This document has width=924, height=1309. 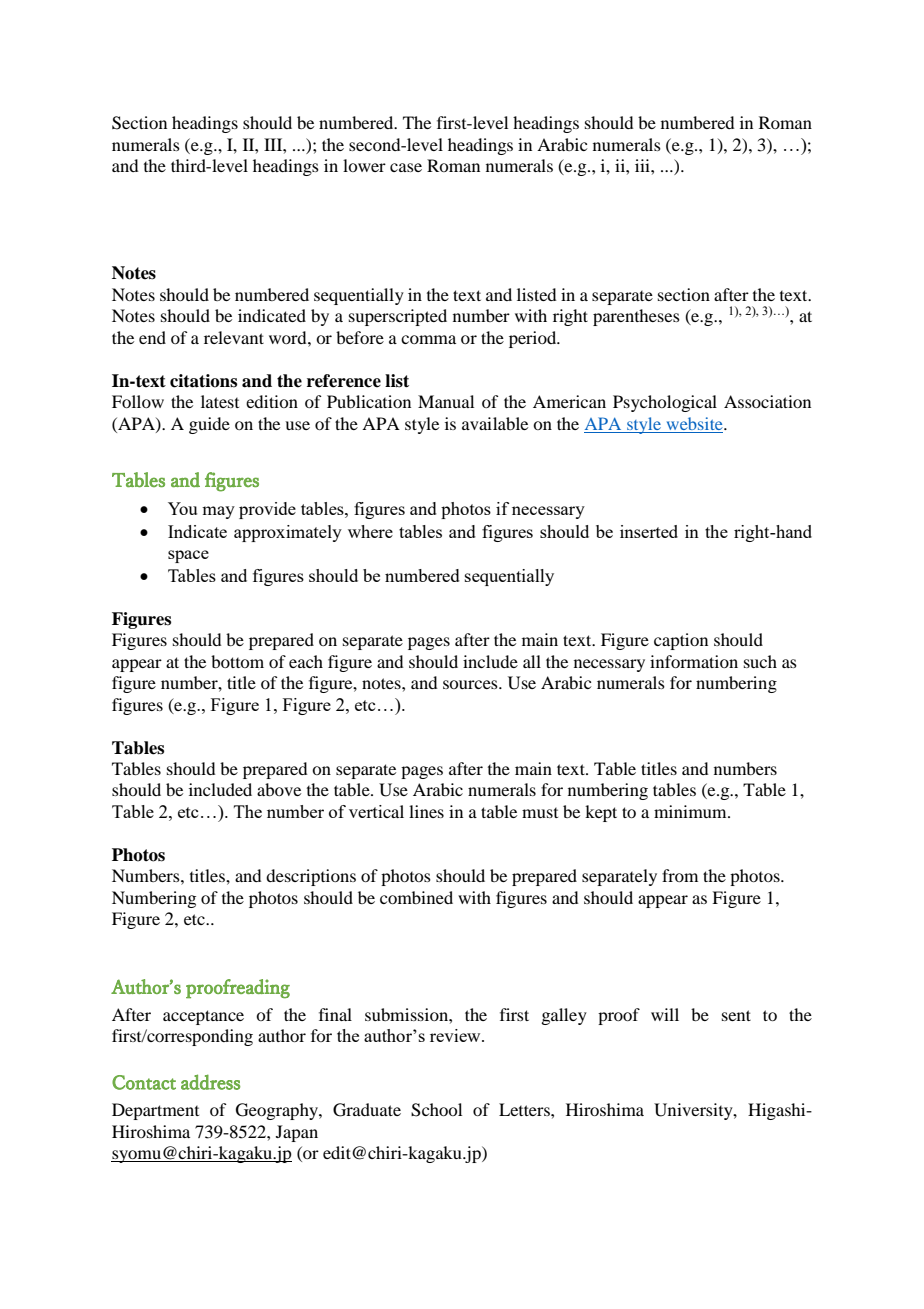 What do you see at coordinates (649, 531) in the document?
I see `inserted` at bounding box center [649, 531].
